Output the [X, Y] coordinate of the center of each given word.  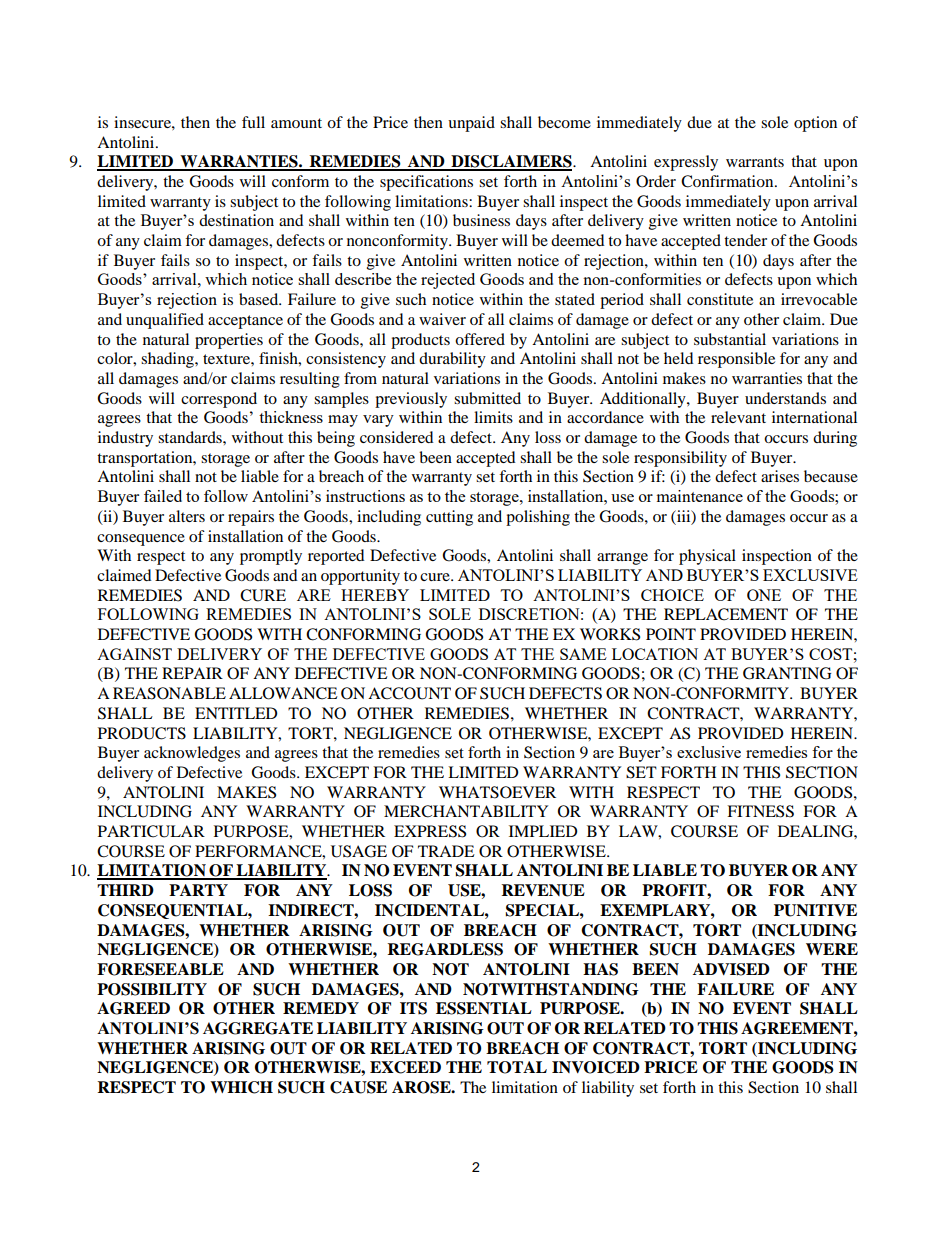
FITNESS [760, 811]
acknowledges [192, 754]
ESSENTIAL [484, 1008]
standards [191, 437]
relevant [738, 417]
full [253, 122]
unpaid [471, 124]
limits [493, 417]
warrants [755, 162]
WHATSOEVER [497, 792]
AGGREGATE [258, 1028]
